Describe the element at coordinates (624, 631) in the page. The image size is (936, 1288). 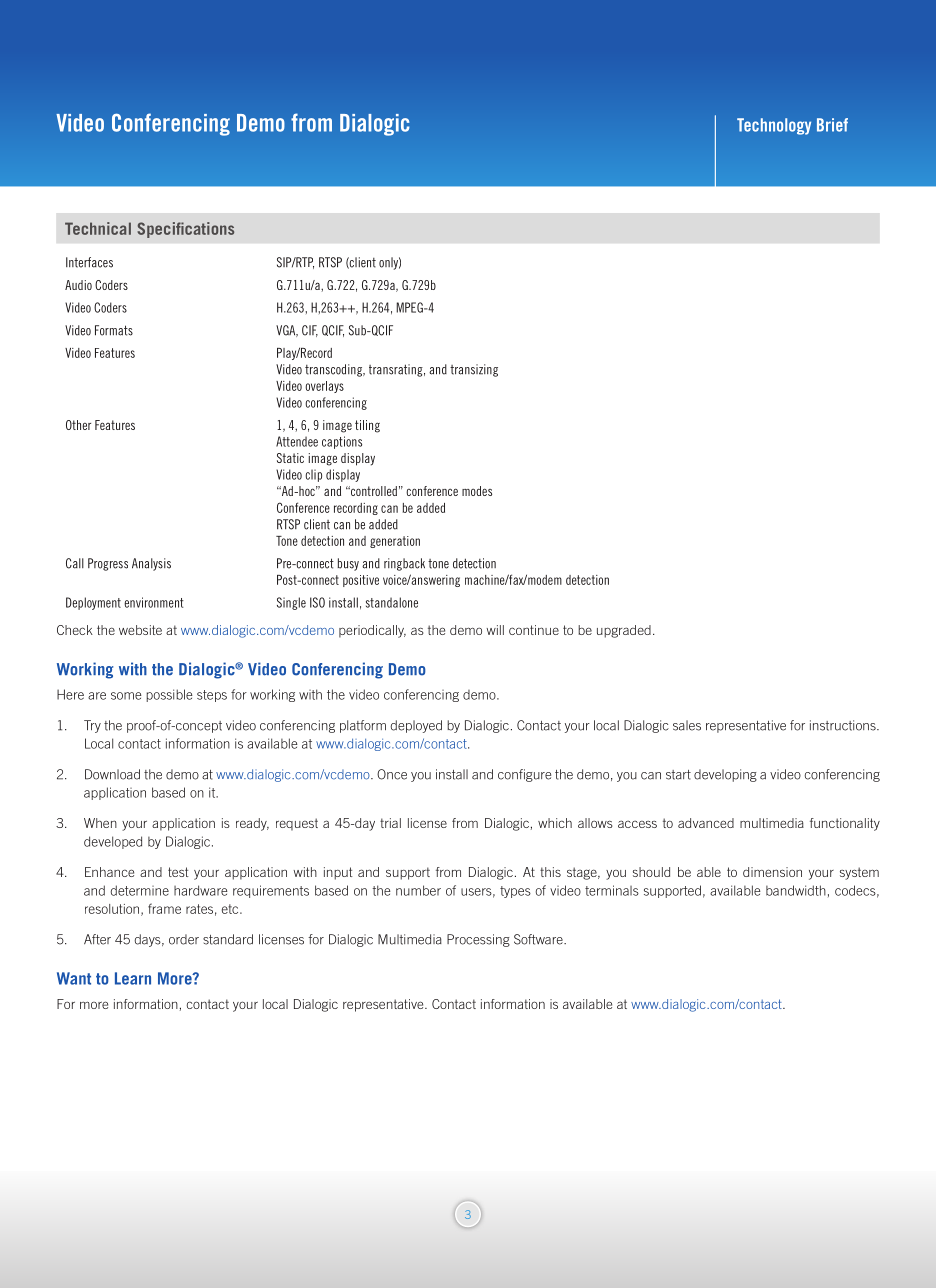
I see `upgraded` at that location.
